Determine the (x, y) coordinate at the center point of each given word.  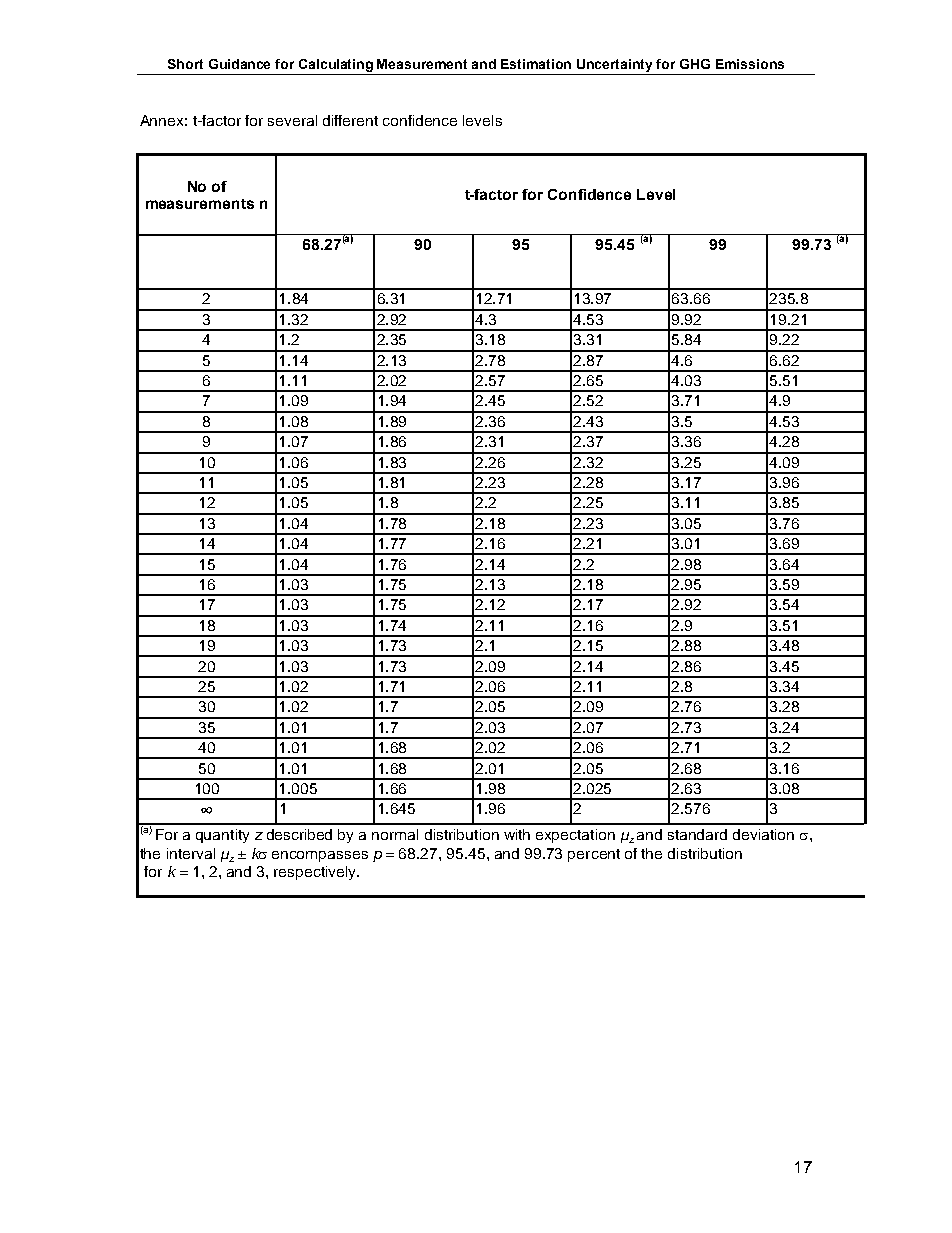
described (299, 834)
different (350, 120)
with (517, 834)
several (292, 120)
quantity (222, 836)
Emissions (750, 64)
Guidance (239, 64)
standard (697, 834)
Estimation (536, 64)
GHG (695, 64)
